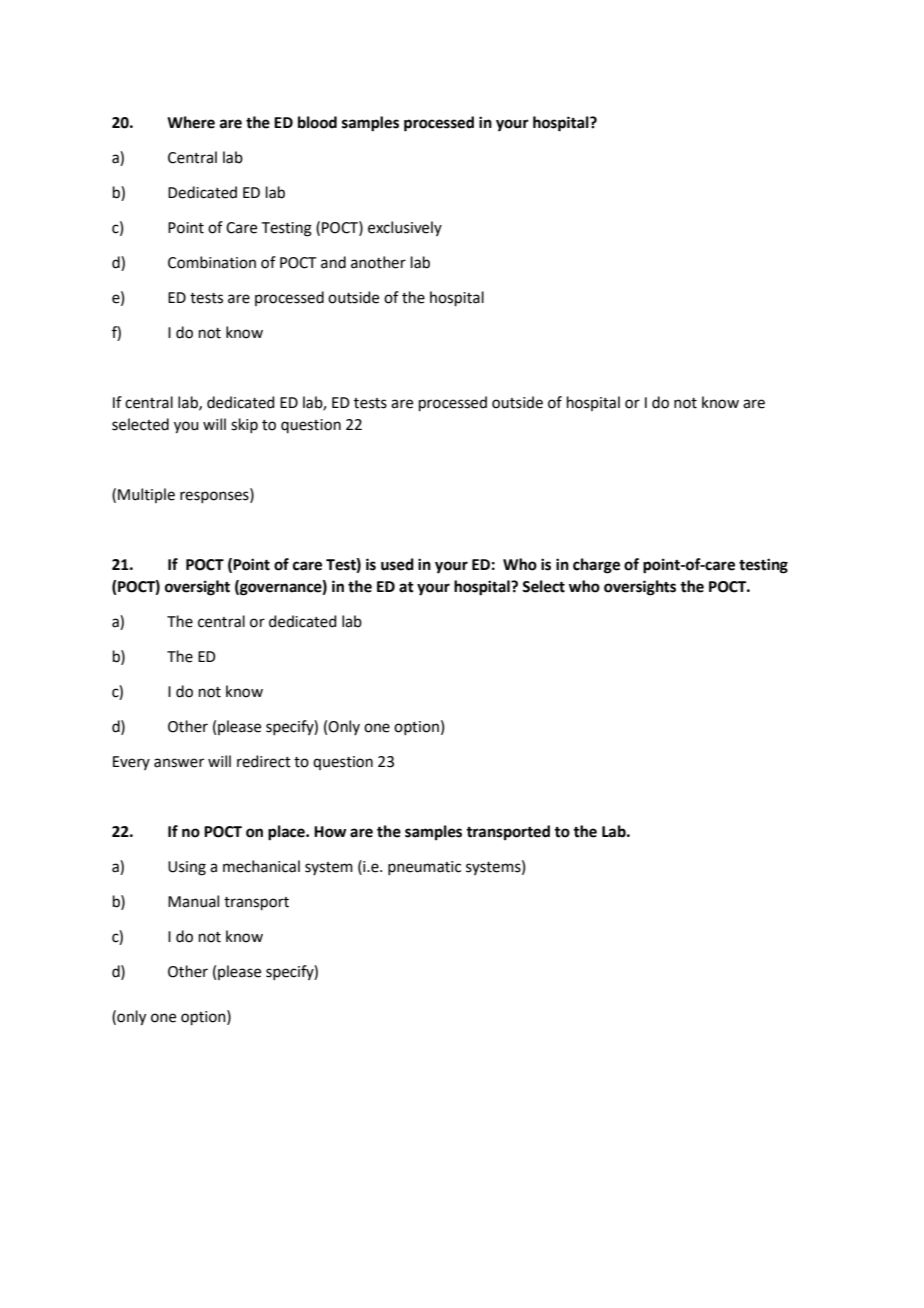 The image size is (924, 1308). What do you see at coordinates (191, 122) in the screenshot?
I see `Where` at bounding box center [191, 122].
